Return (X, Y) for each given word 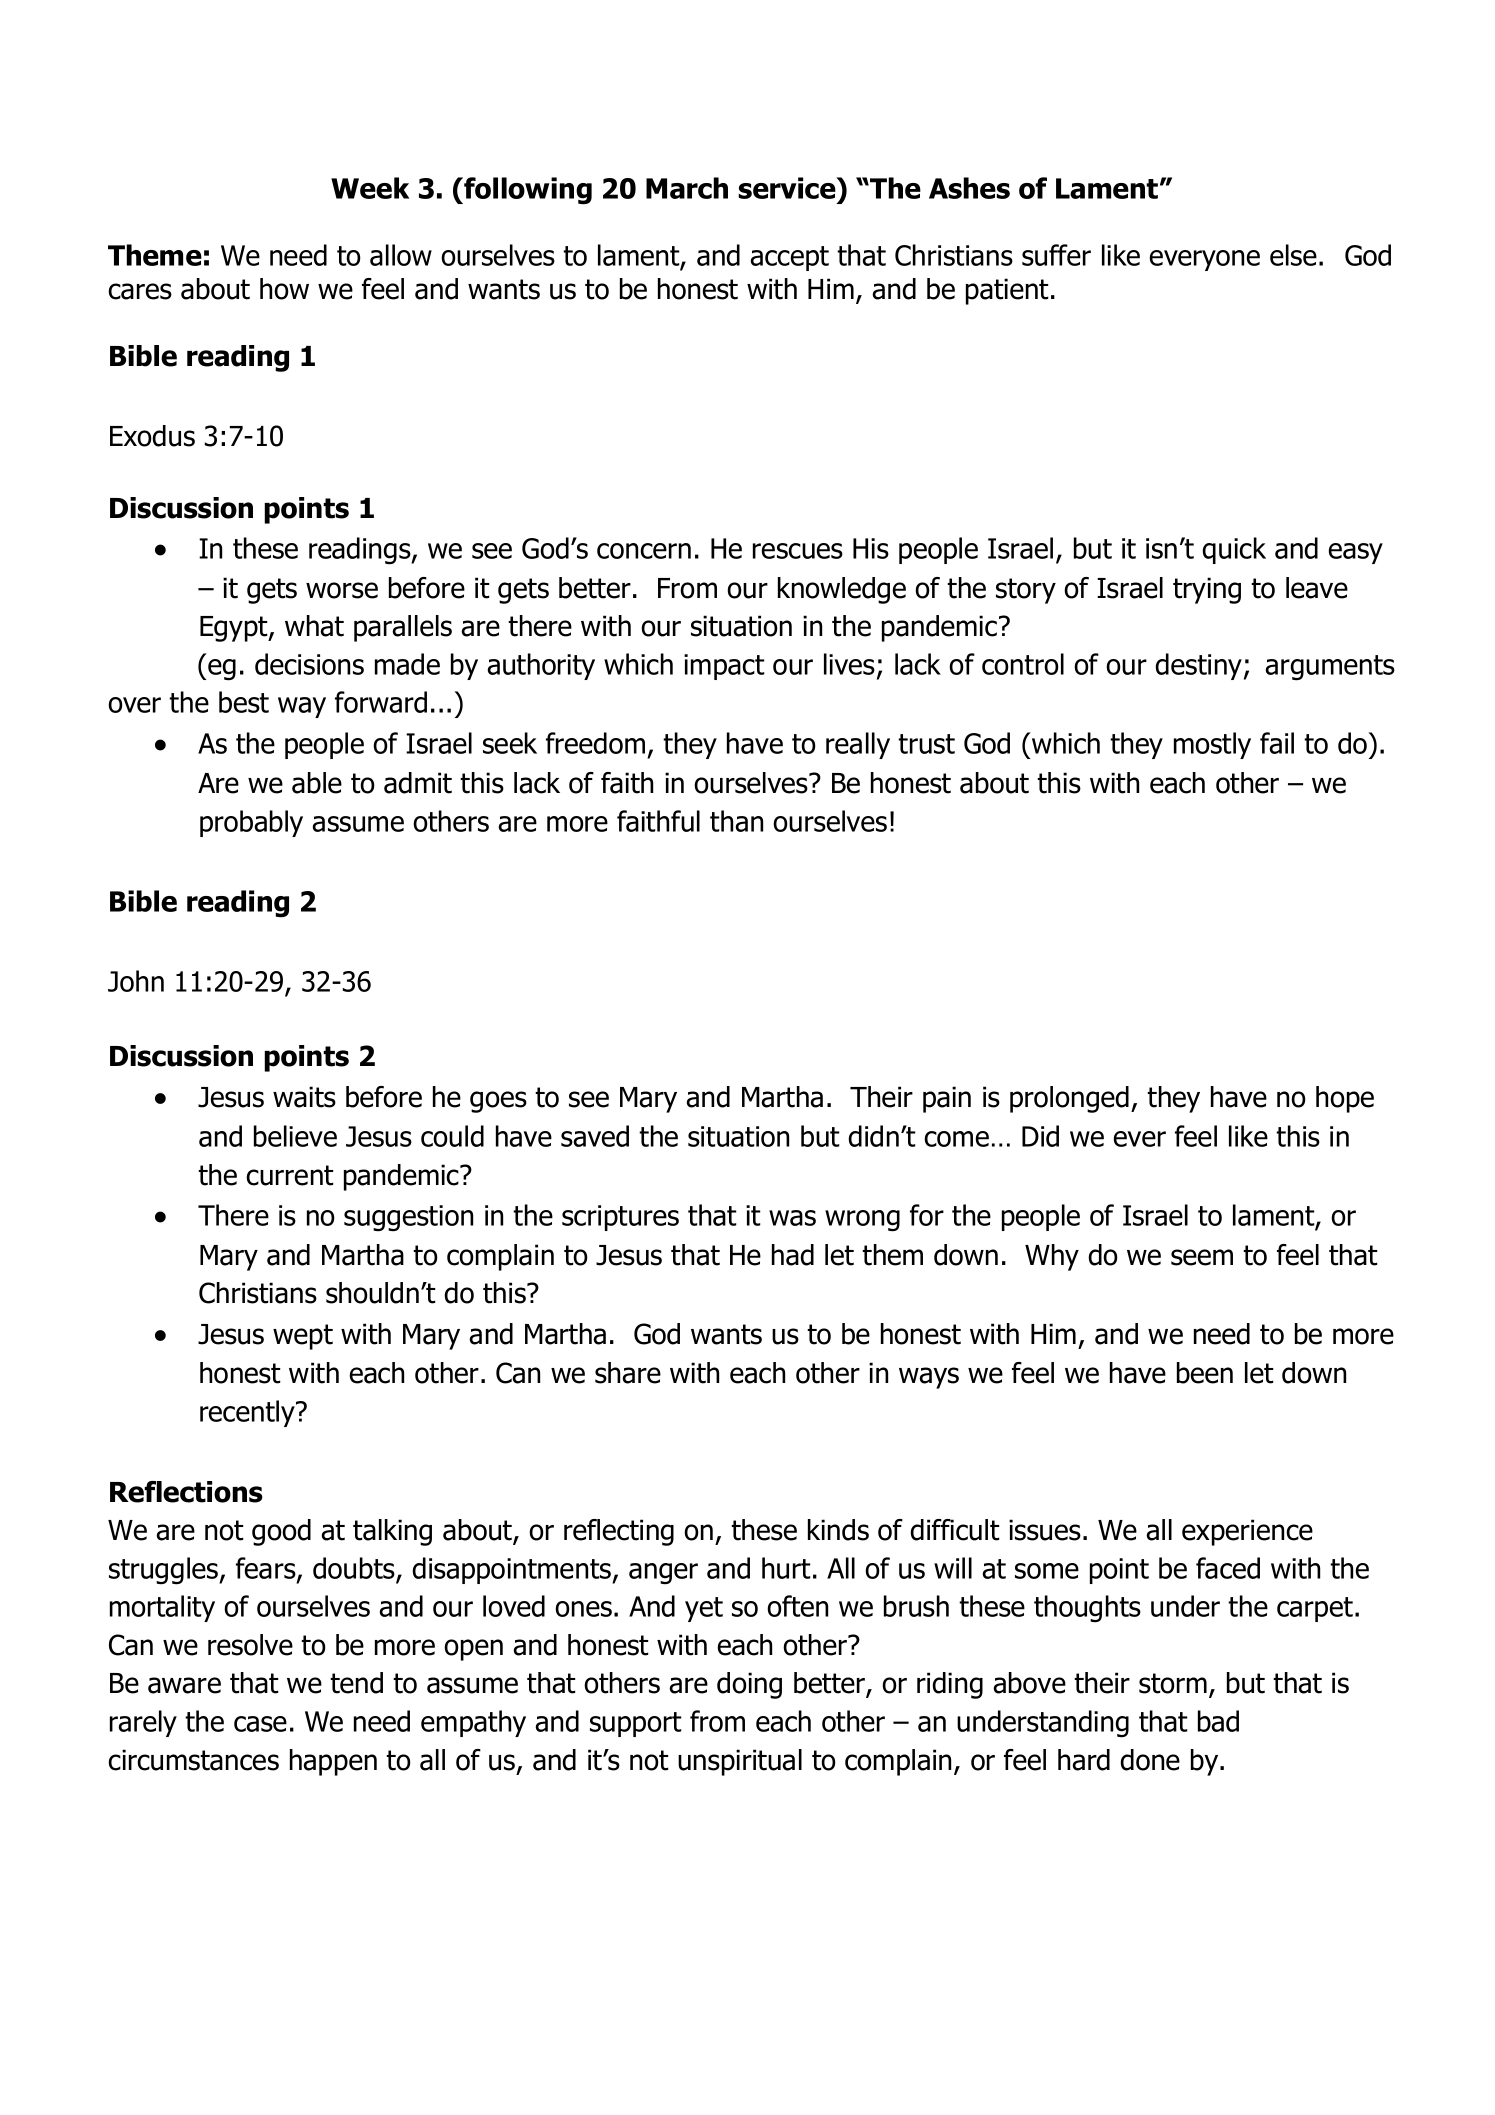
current (290, 1175)
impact (724, 667)
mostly (1212, 745)
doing (749, 1685)
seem (1202, 1257)
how (284, 289)
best (244, 702)
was (792, 1218)
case (260, 1724)
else (1293, 255)
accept (790, 258)
